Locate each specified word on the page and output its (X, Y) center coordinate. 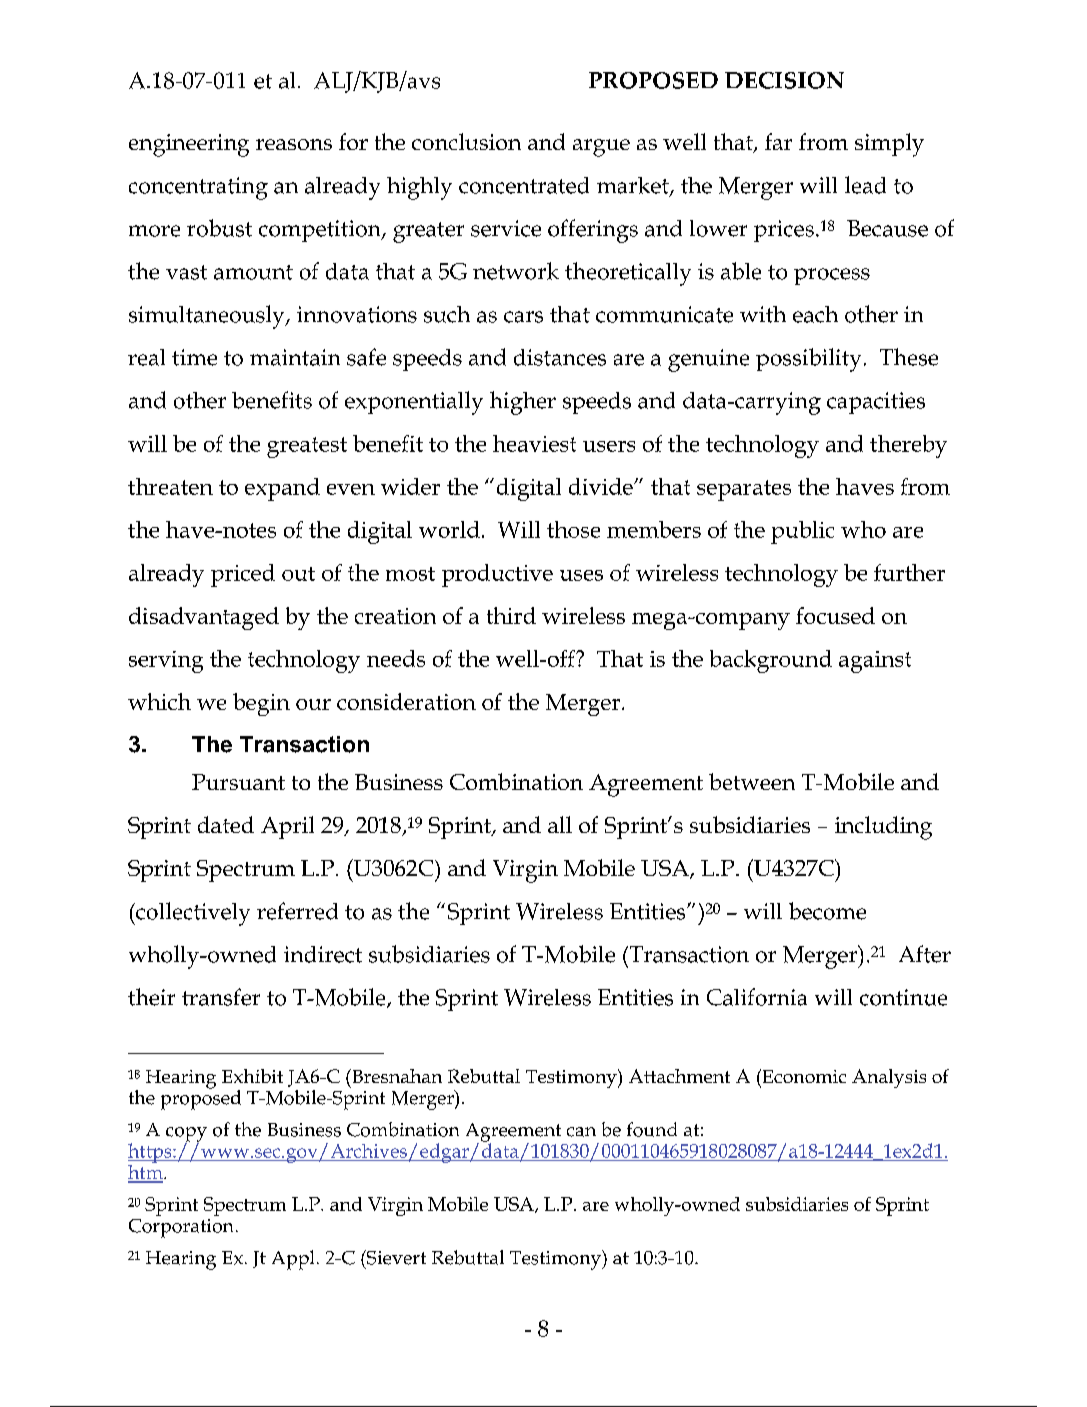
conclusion (466, 141)
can (581, 1132)
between (752, 781)
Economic (803, 1076)
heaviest (534, 443)
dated (226, 824)
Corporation (181, 1228)
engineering (189, 145)
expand (282, 489)
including (883, 828)
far (778, 141)
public (802, 532)
